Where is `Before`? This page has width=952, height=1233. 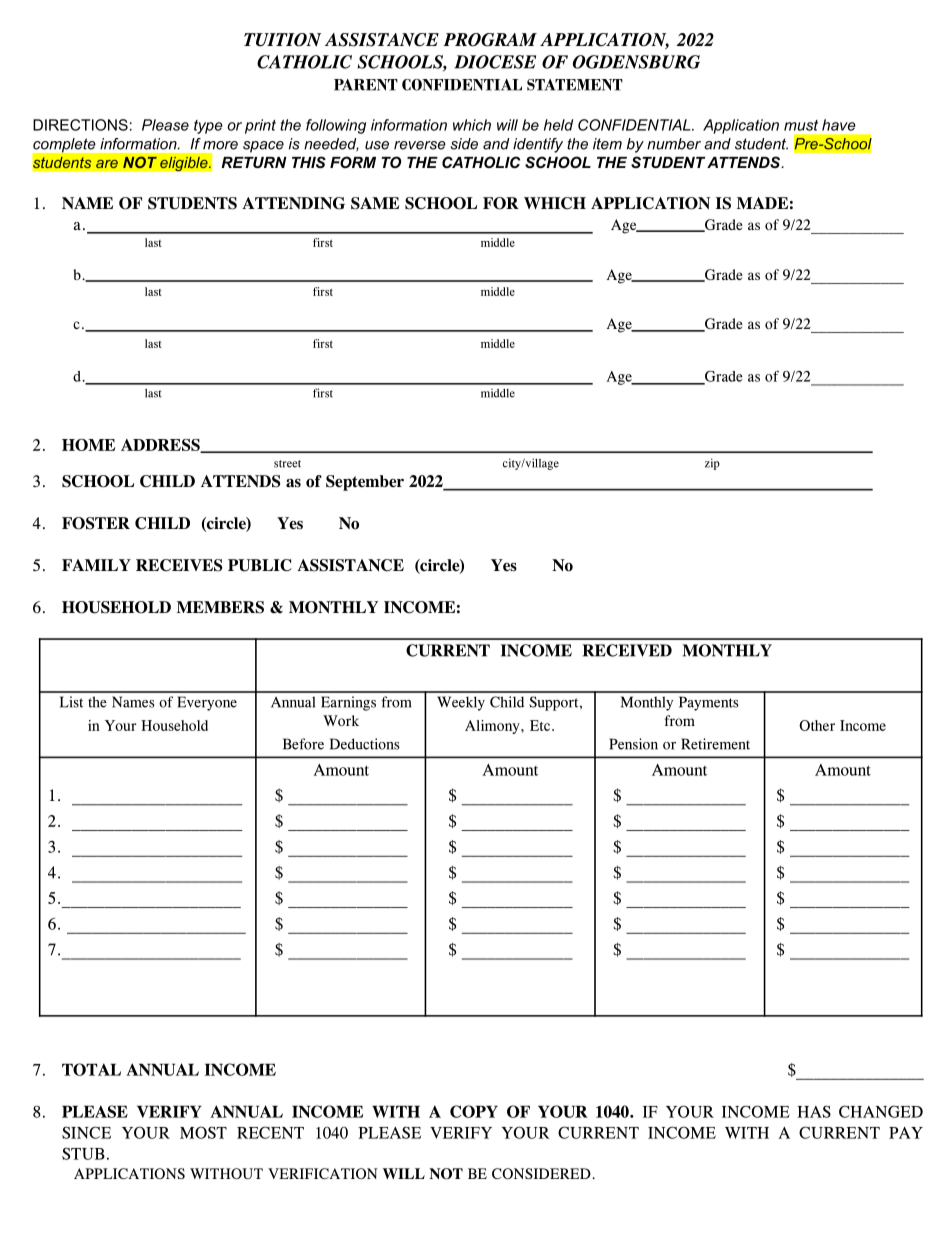 Before is located at coordinates (303, 744).
